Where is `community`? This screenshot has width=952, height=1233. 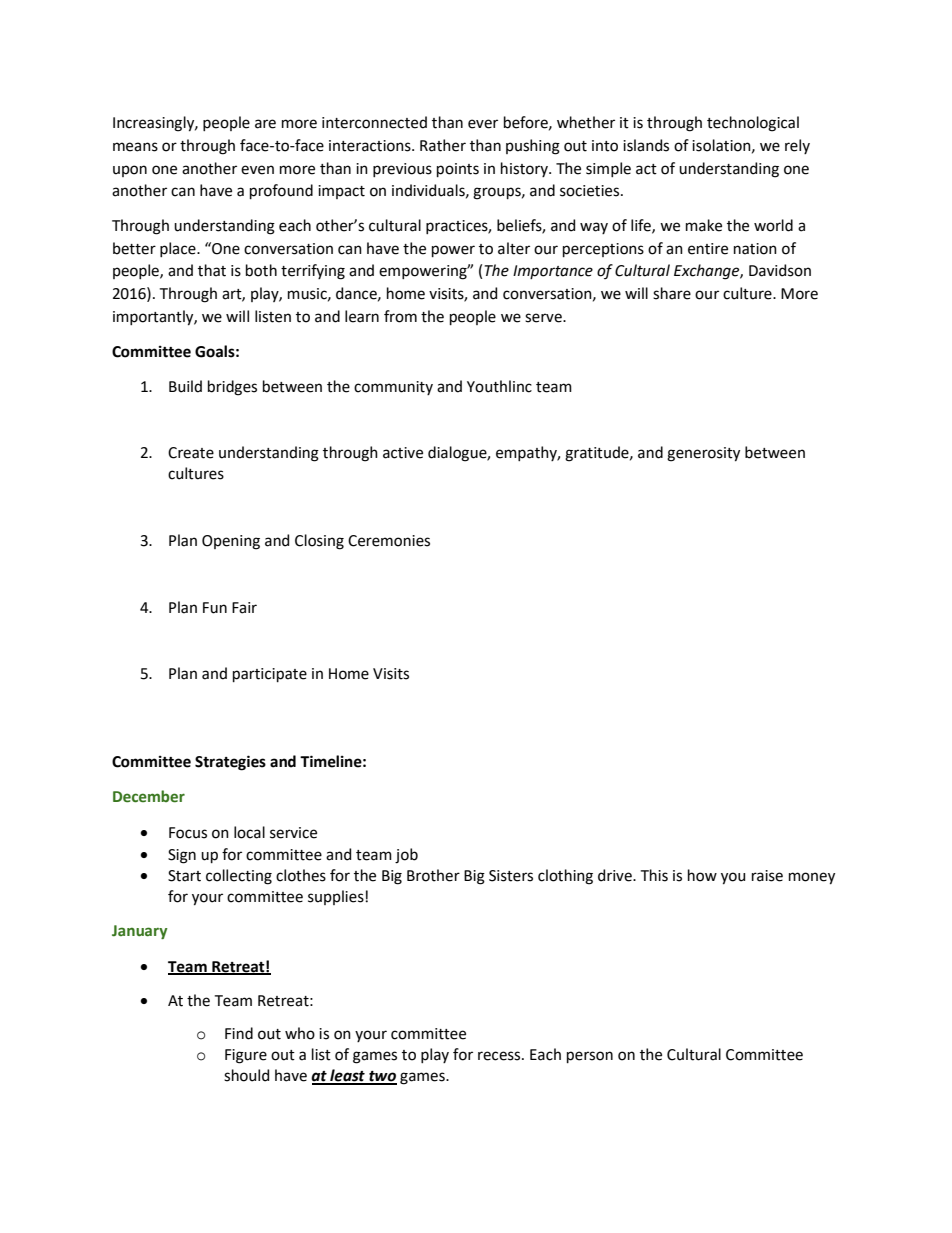 community is located at coordinates (393, 388).
